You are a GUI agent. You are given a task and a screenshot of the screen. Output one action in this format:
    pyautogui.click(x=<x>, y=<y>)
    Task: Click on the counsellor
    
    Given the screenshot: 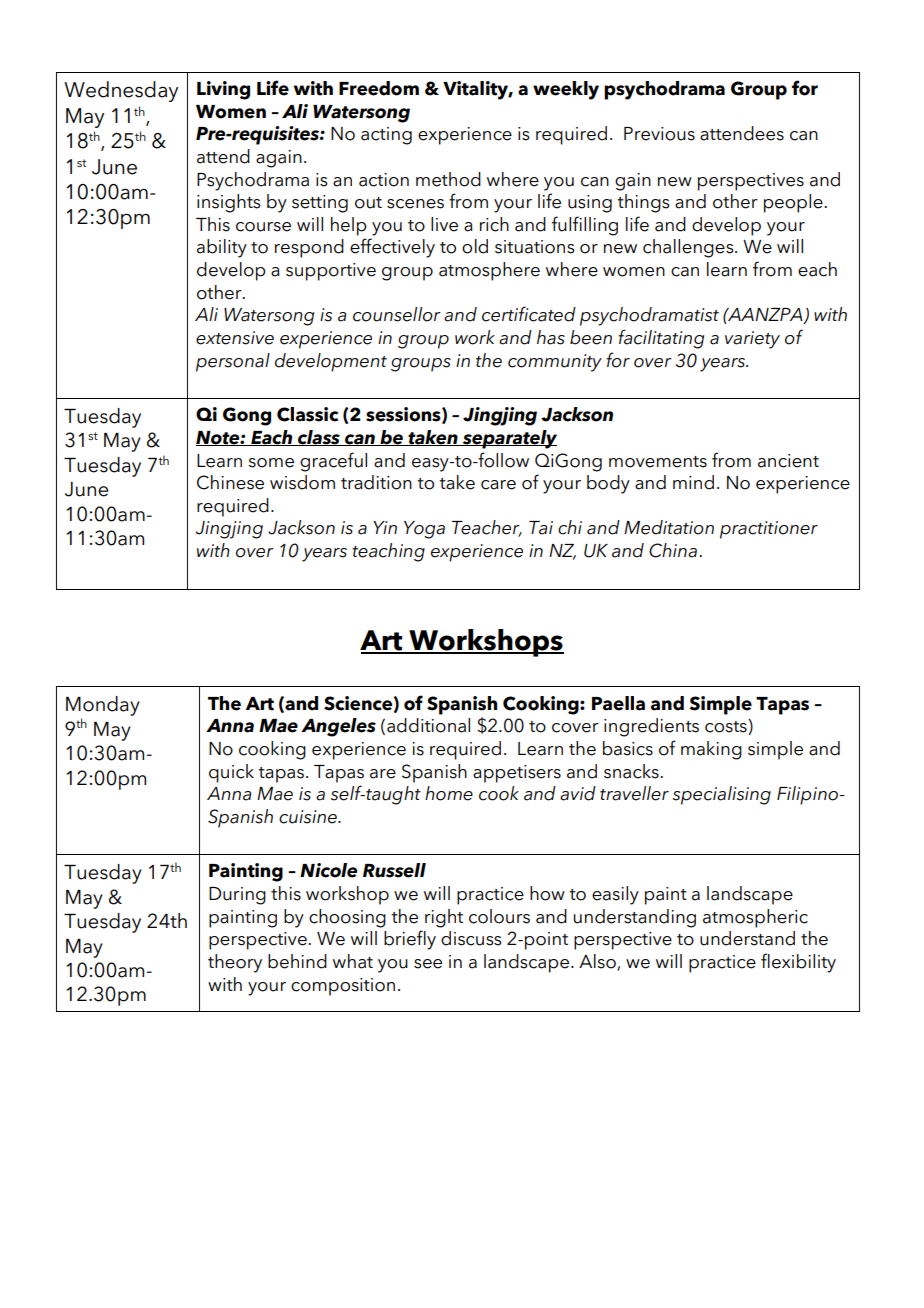 What is the action you would take?
    pyautogui.click(x=397, y=314)
